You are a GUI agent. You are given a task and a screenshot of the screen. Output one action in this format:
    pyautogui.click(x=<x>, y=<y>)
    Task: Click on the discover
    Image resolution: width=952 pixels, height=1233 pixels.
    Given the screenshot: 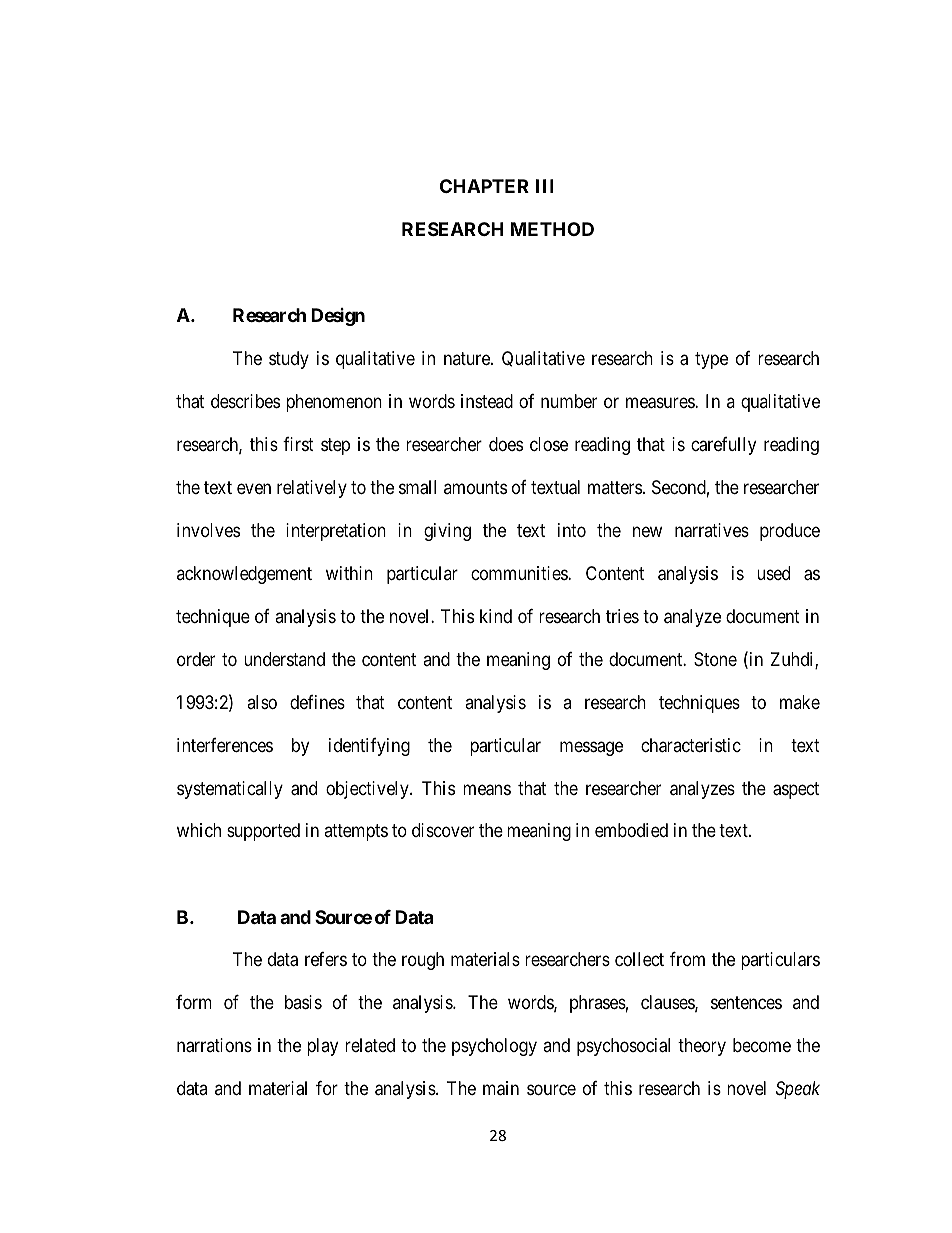 What is the action you would take?
    pyautogui.click(x=443, y=830)
